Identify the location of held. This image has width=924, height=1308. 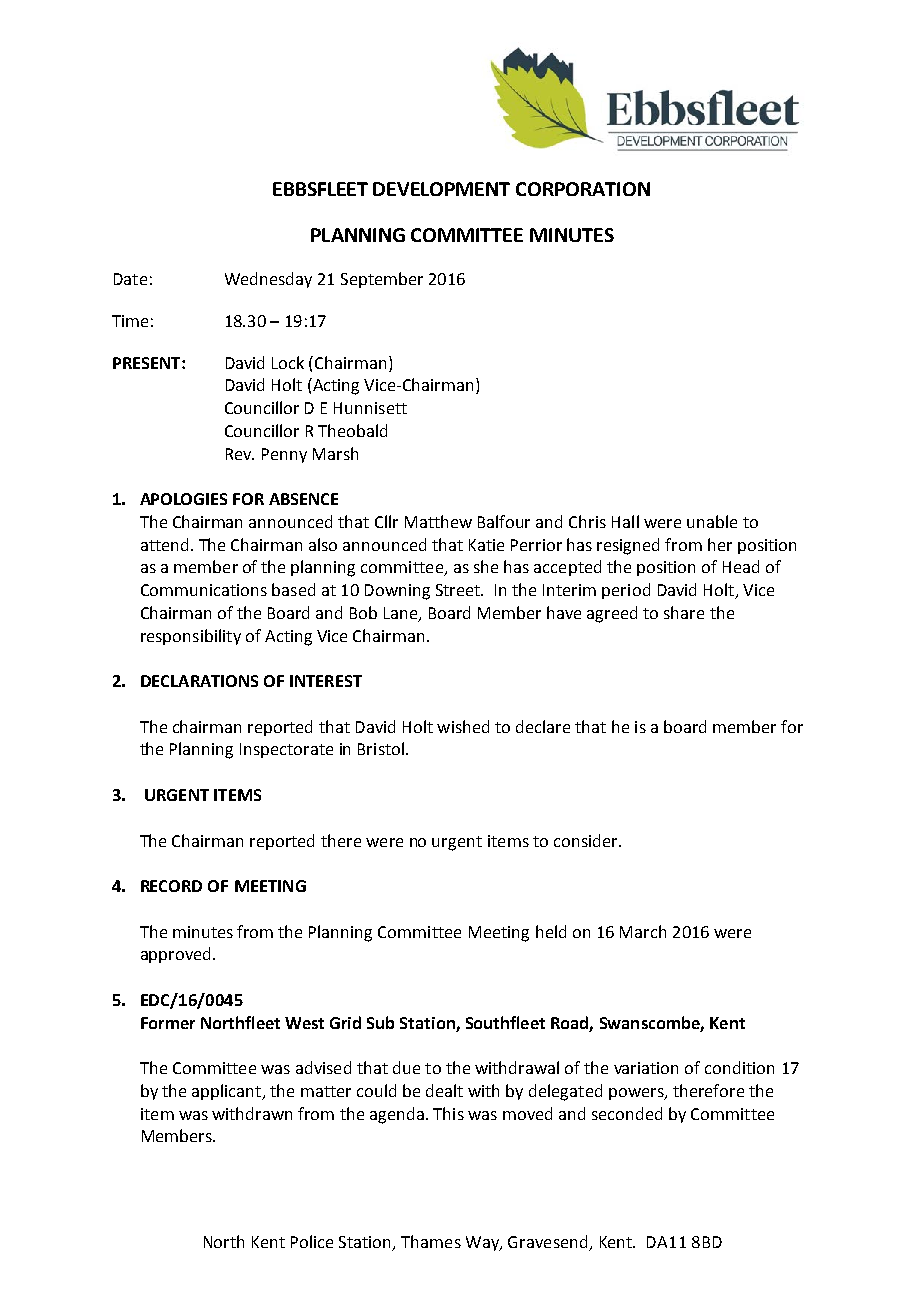
(551, 931).
